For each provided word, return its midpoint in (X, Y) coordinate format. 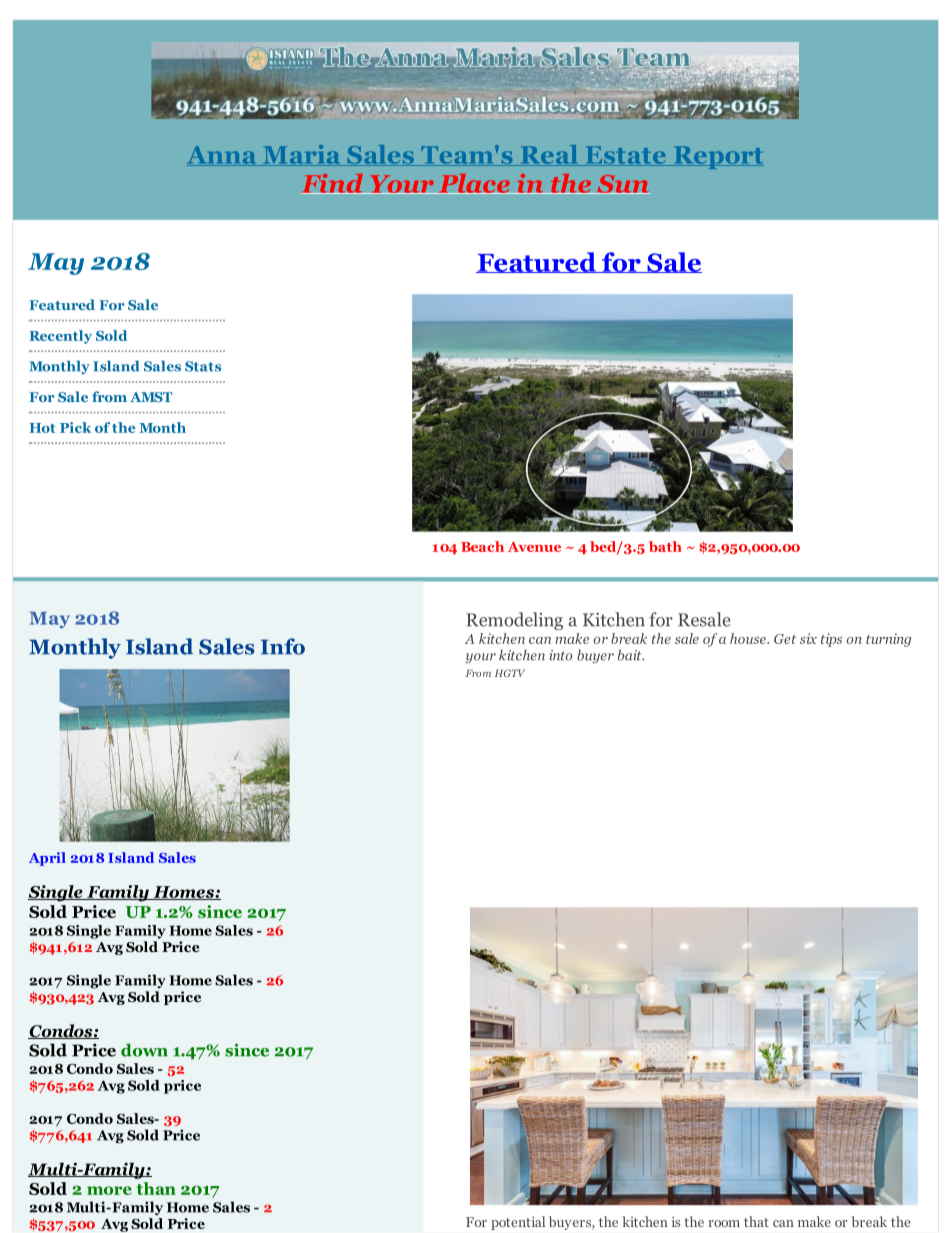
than (156, 1188)
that (756, 1221)
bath (665, 546)
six (808, 638)
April (47, 859)
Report (717, 157)
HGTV (510, 673)
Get (785, 639)
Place (474, 184)
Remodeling (514, 621)
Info (283, 646)
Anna (223, 156)
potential (518, 1223)
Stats (203, 366)
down (144, 1050)
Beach (482, 546)
